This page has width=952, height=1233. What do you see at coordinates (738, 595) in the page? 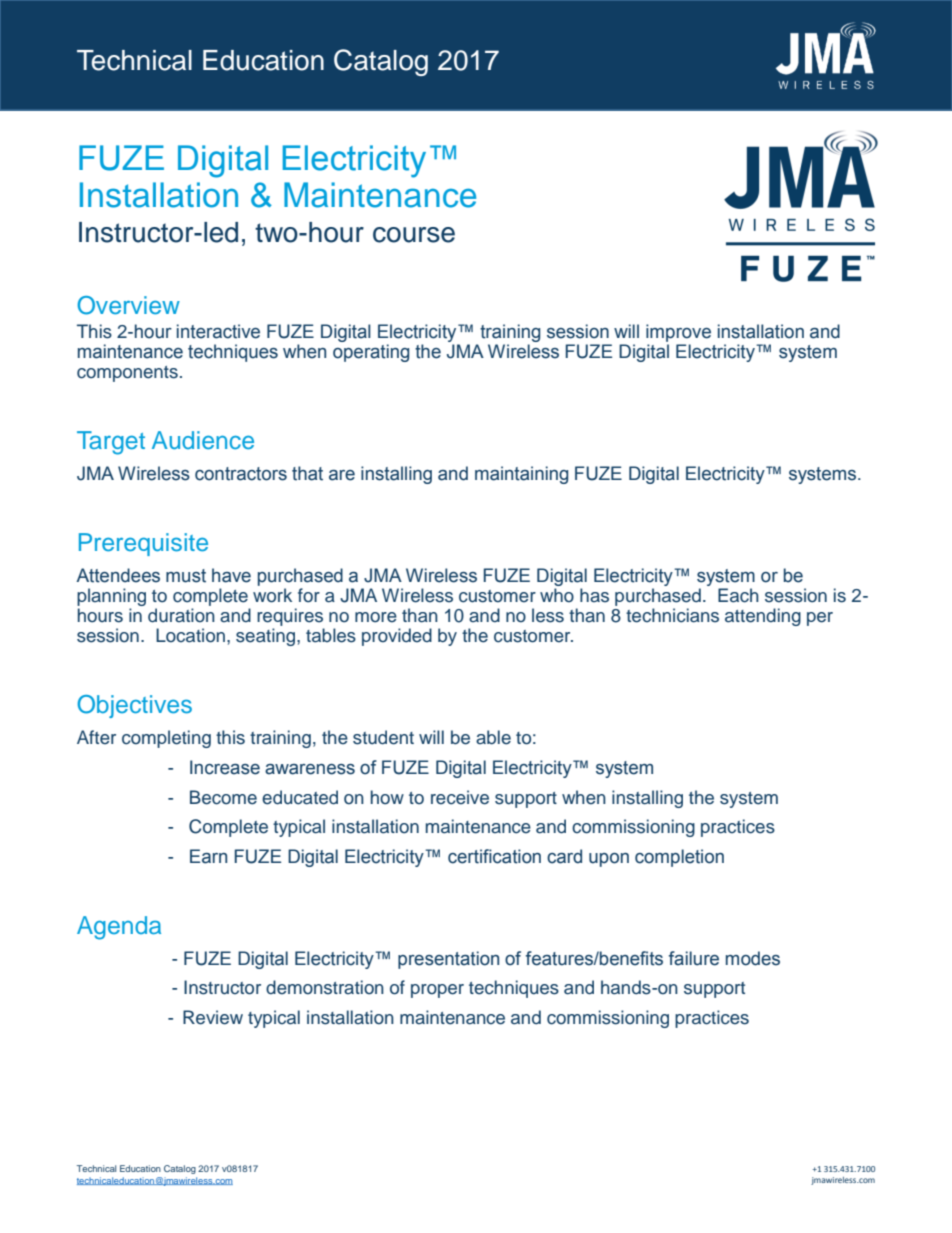
I see `Each` at bounding box center [738, 595].
